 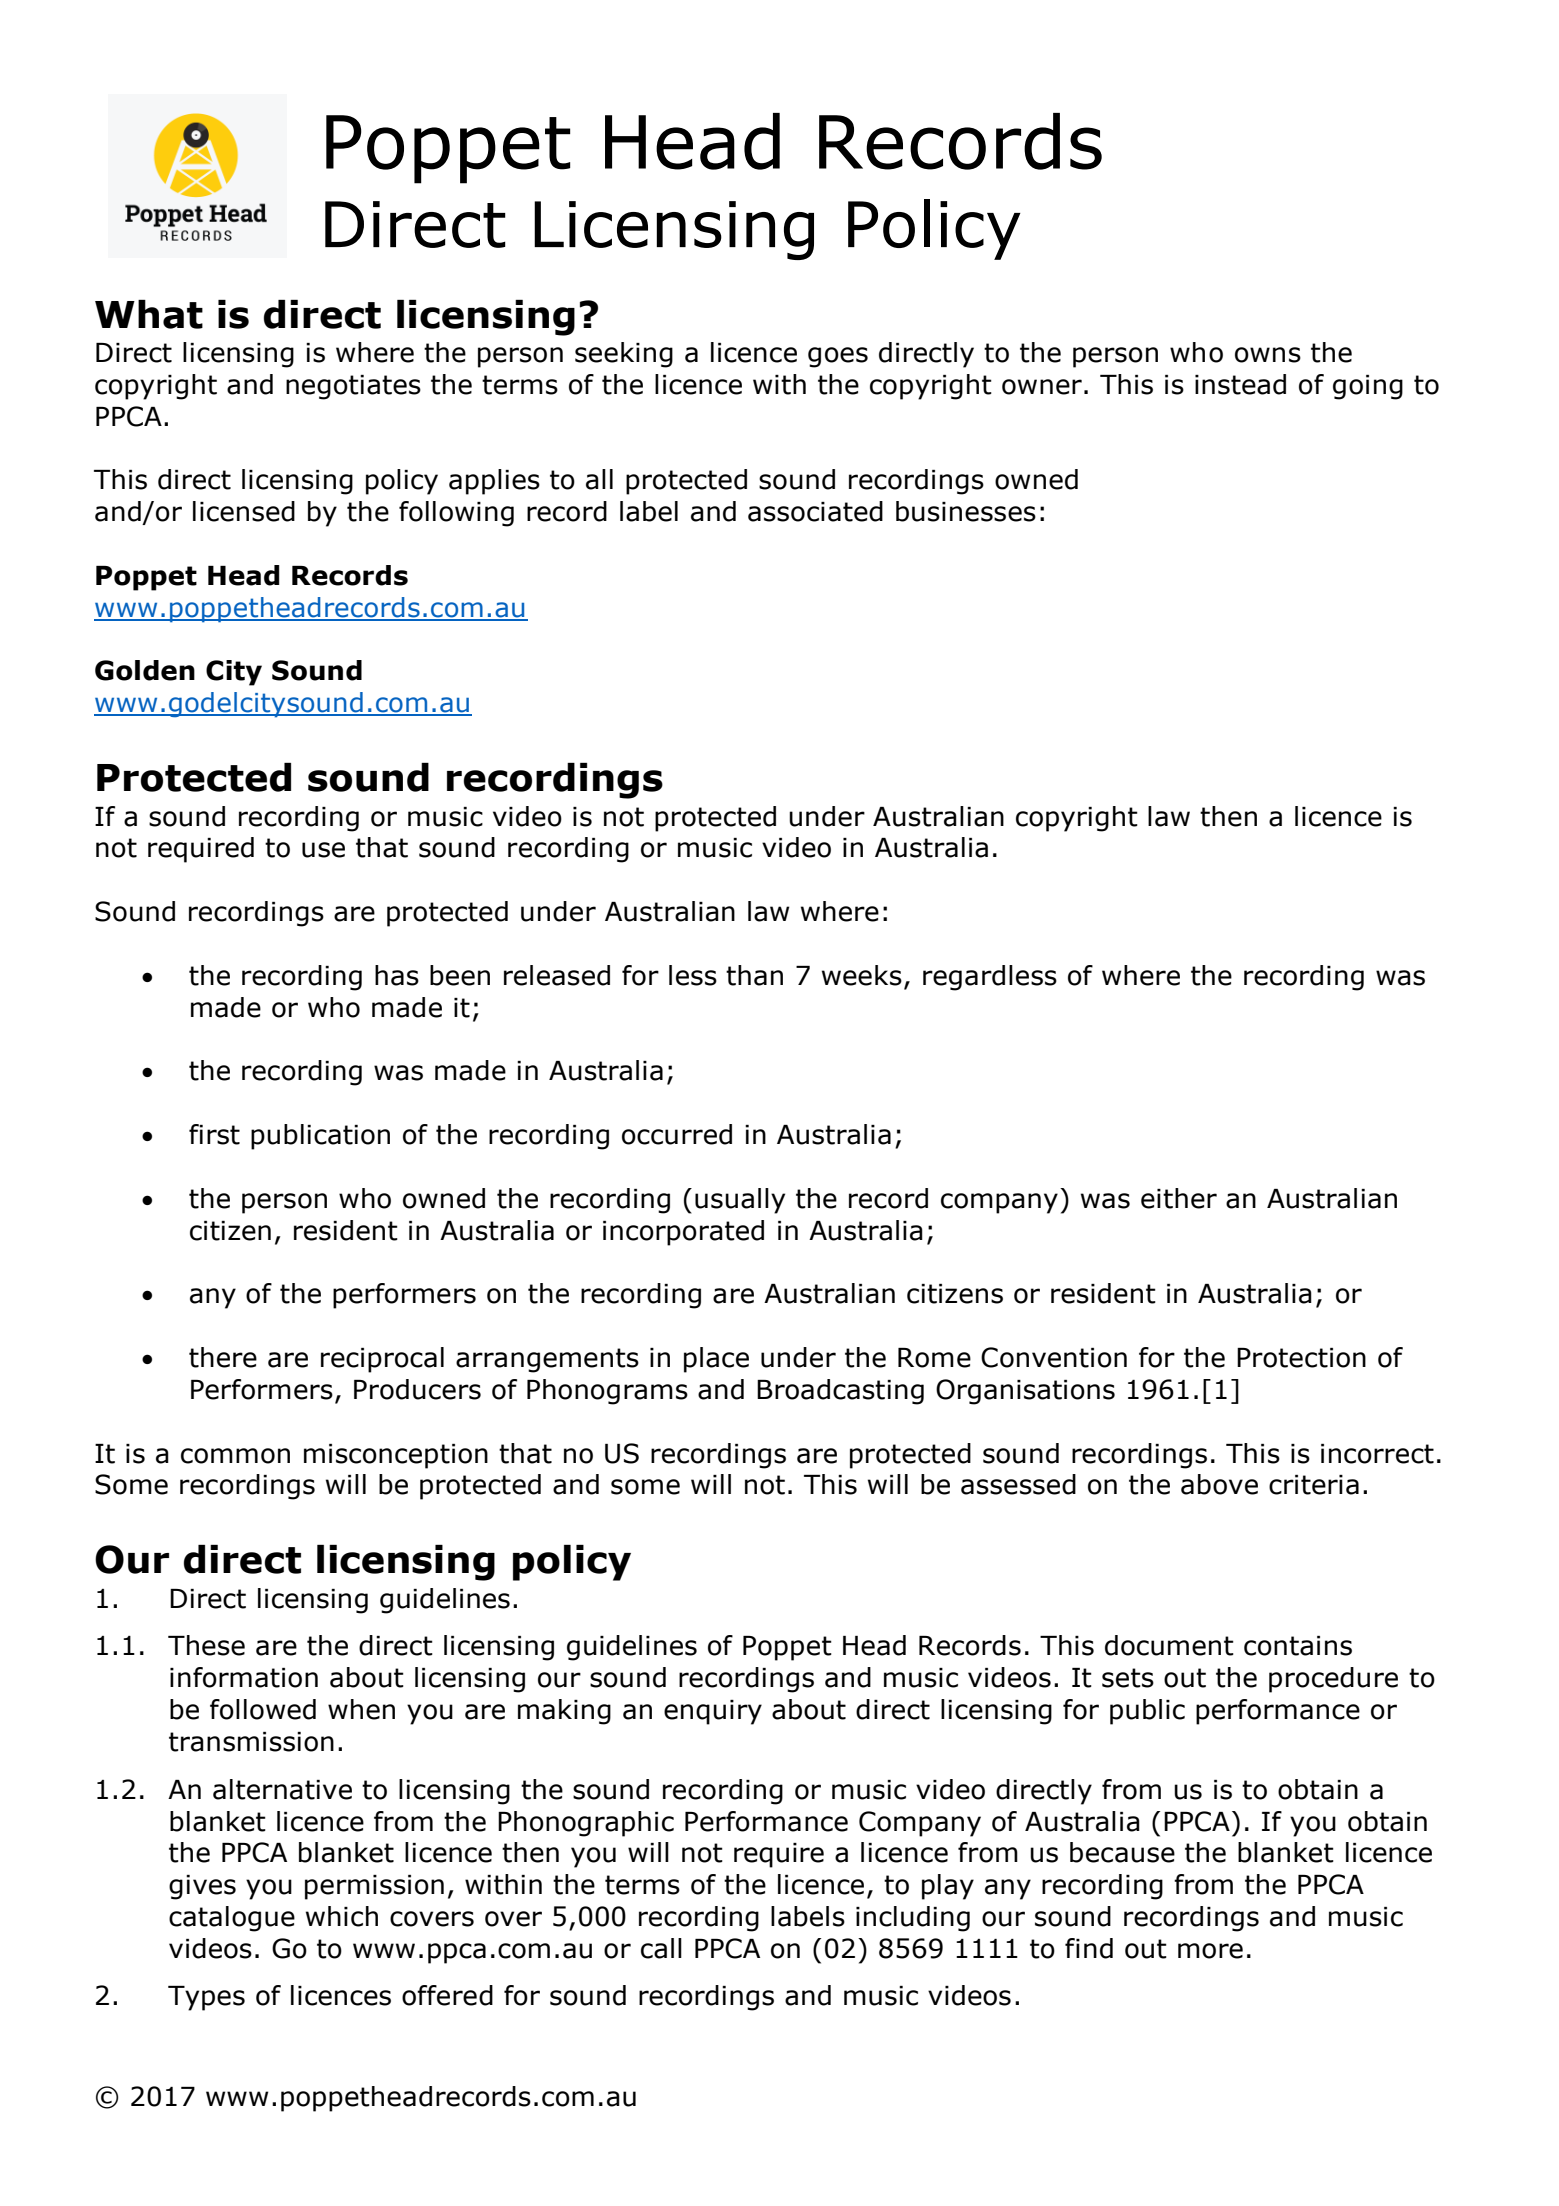 I want to click on either, so click(x=1179, y=1198).
